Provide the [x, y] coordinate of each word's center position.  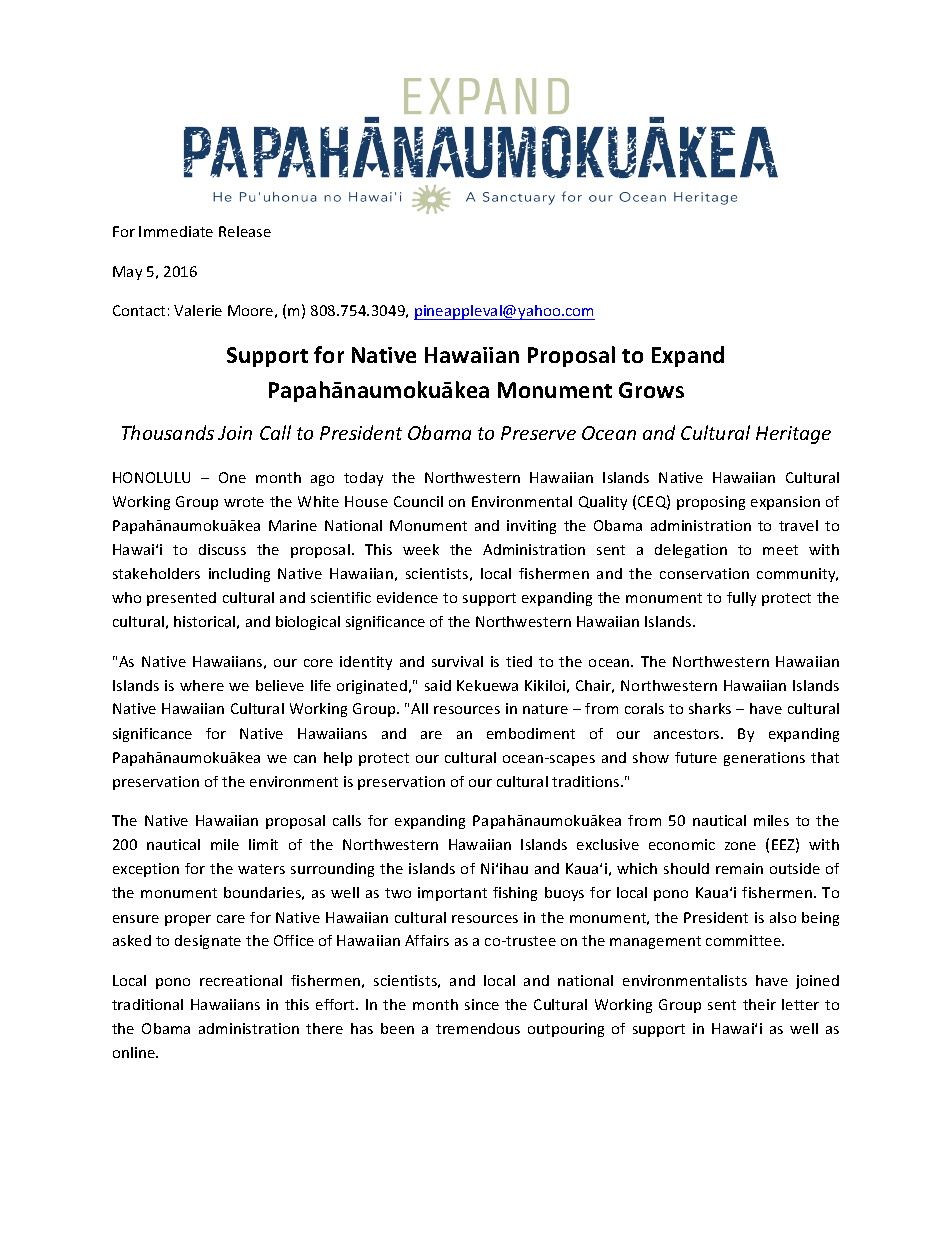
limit [263, 844]
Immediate [176, 231]
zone [740, 846]
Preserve [538, 433]
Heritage [793, 435]
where [202, 685]
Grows [651, 390]
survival [457, 661]
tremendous [478, 1028]
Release [245, 231]
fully [741, 599]
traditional [147, 1004]
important [452, 894]
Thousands [168, 432]
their [759, 1004]
